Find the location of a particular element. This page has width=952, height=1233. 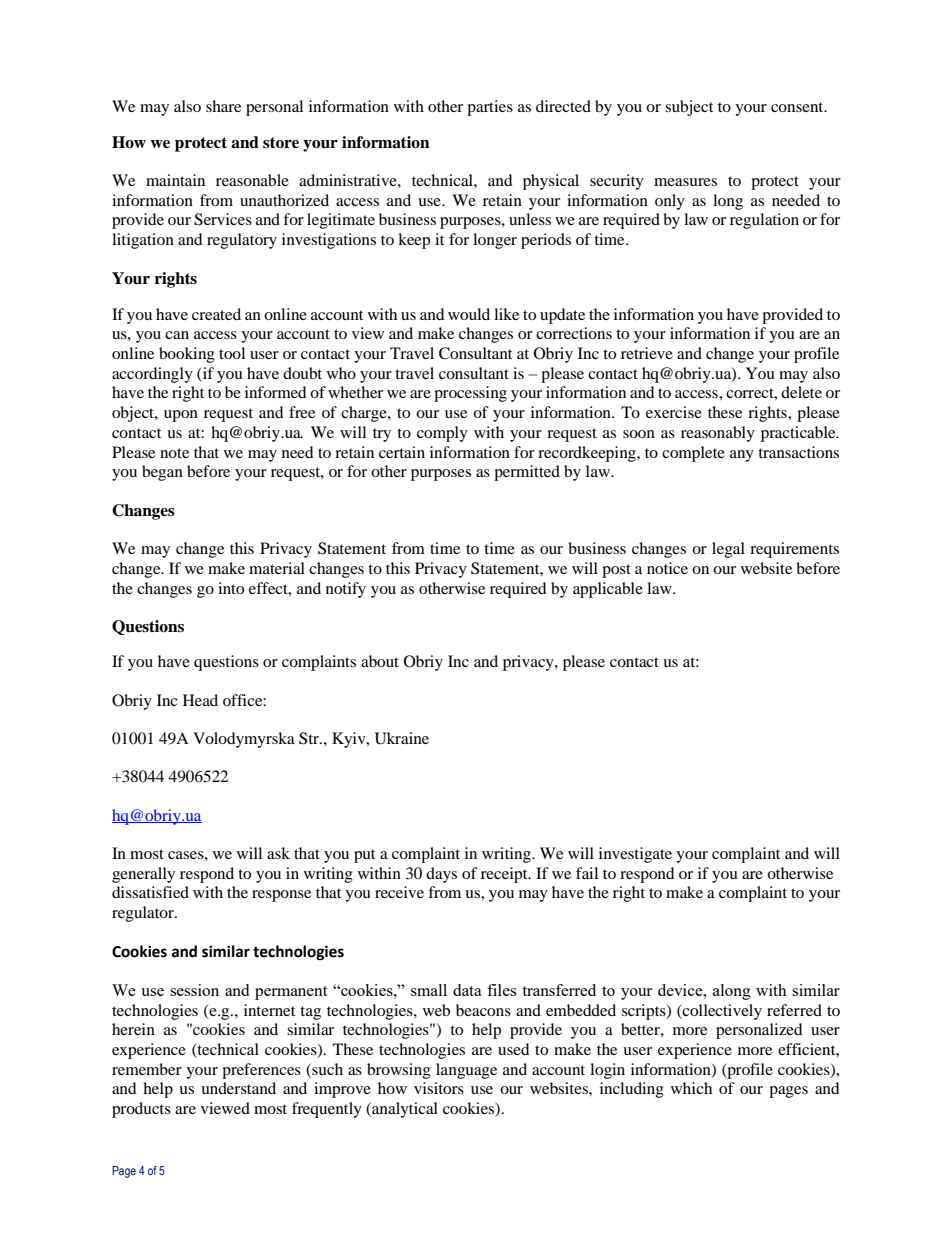

ask is located at coordinates (278, 853).
